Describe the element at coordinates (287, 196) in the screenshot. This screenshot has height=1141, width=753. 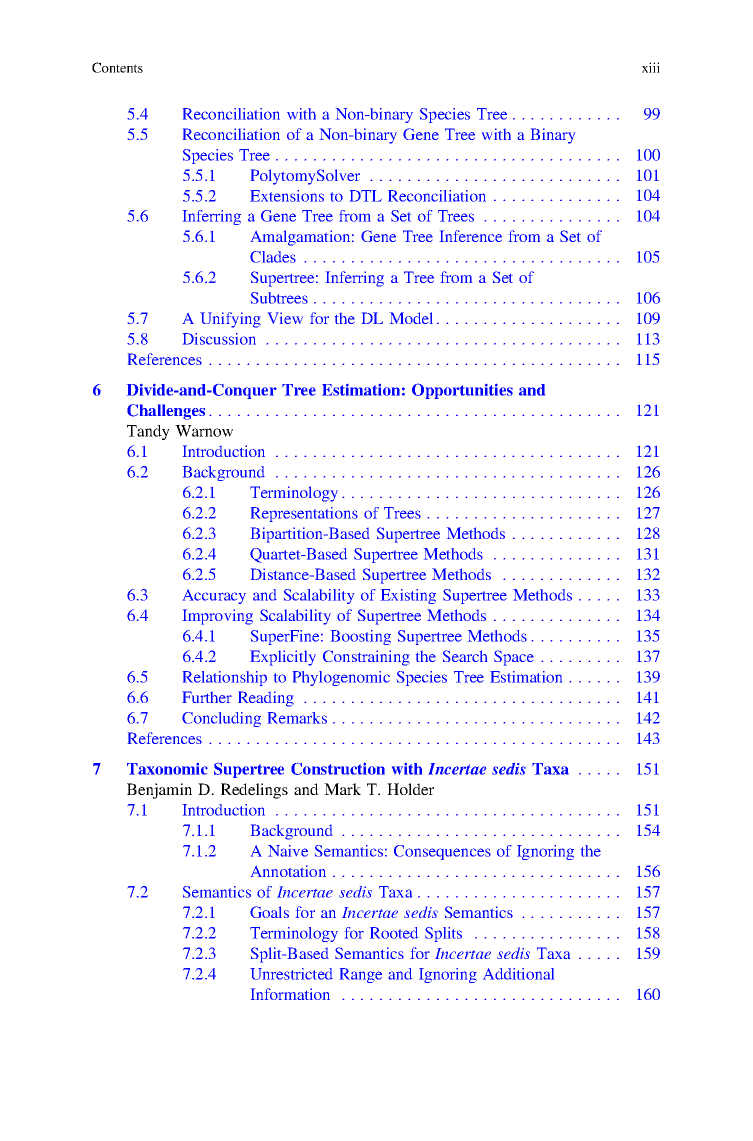
I see `Extensions` at that location.
